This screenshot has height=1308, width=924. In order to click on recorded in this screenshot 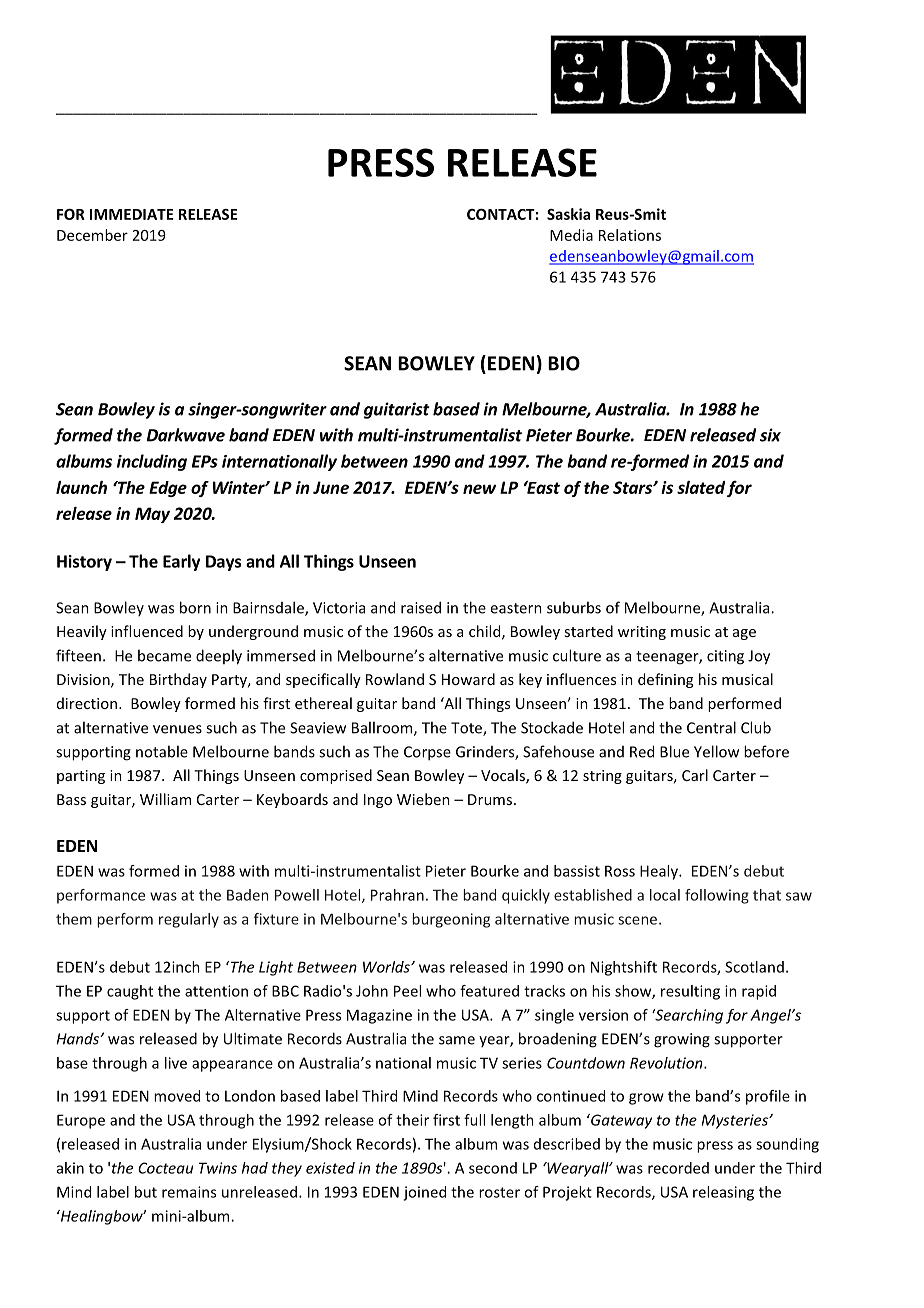, I will do `click(678, 1168)`.
